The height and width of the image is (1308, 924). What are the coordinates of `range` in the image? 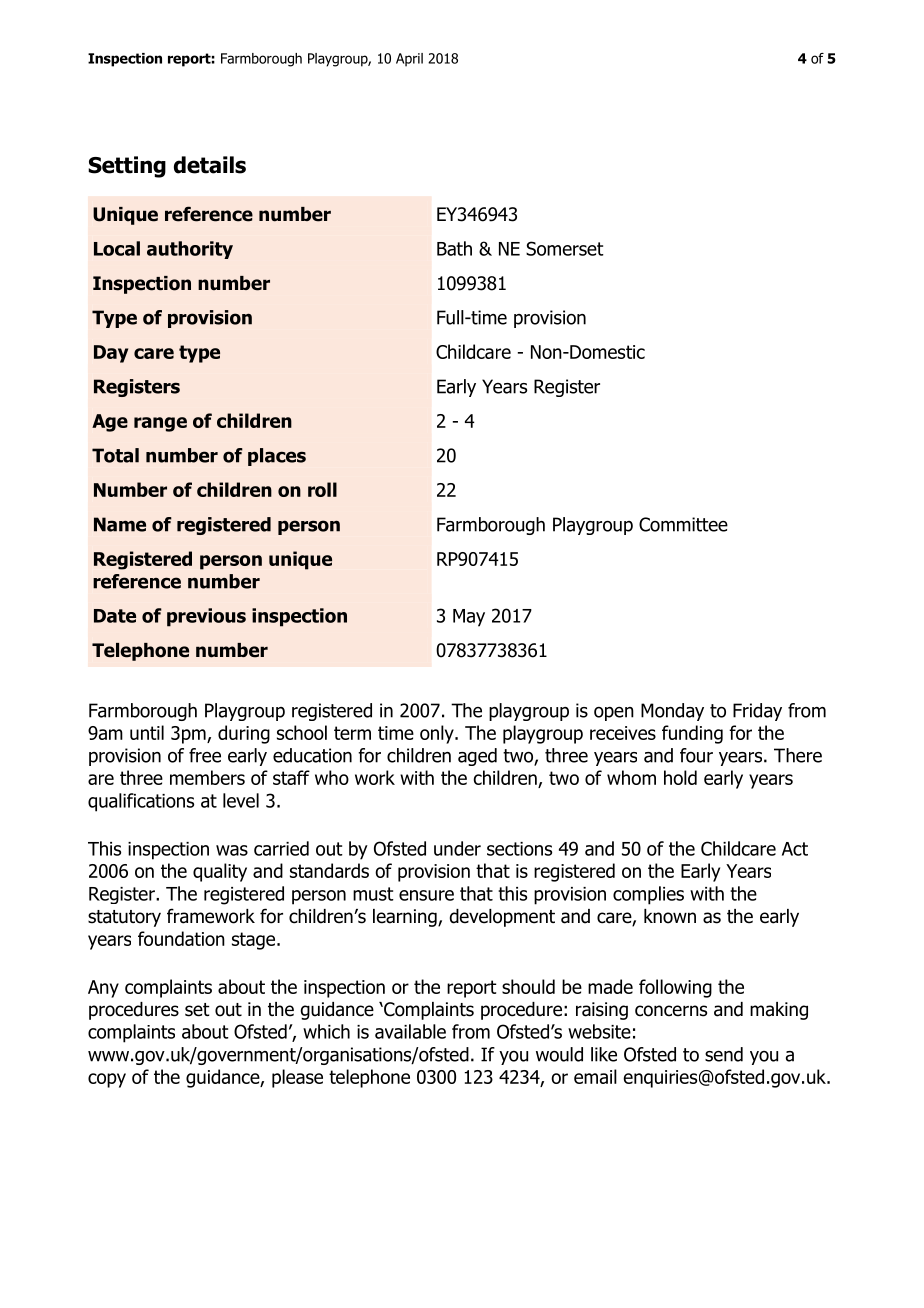 It's located at (160, 424).
